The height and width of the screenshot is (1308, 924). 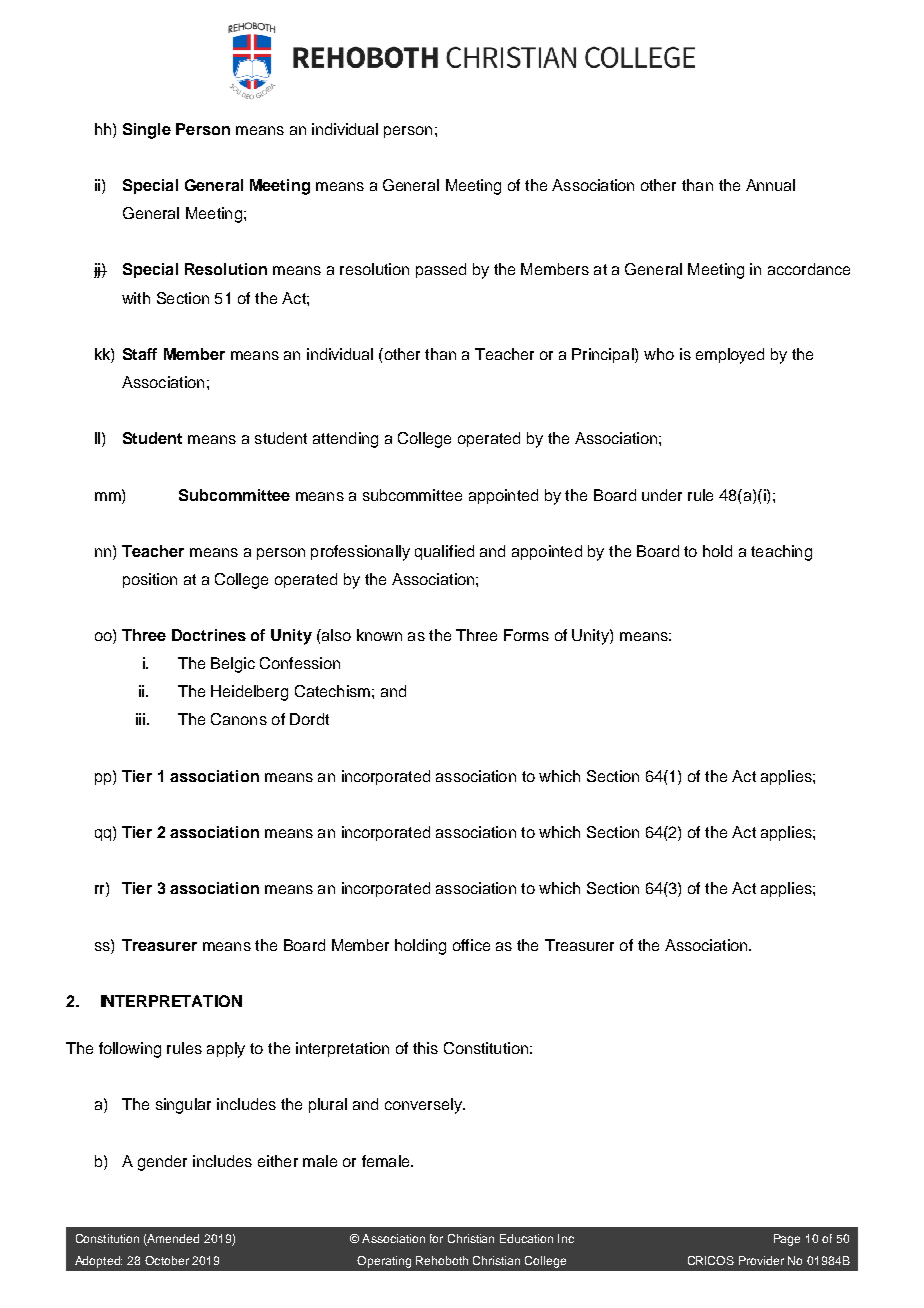 I want to click on Annual, so click(x=770, y=185).
